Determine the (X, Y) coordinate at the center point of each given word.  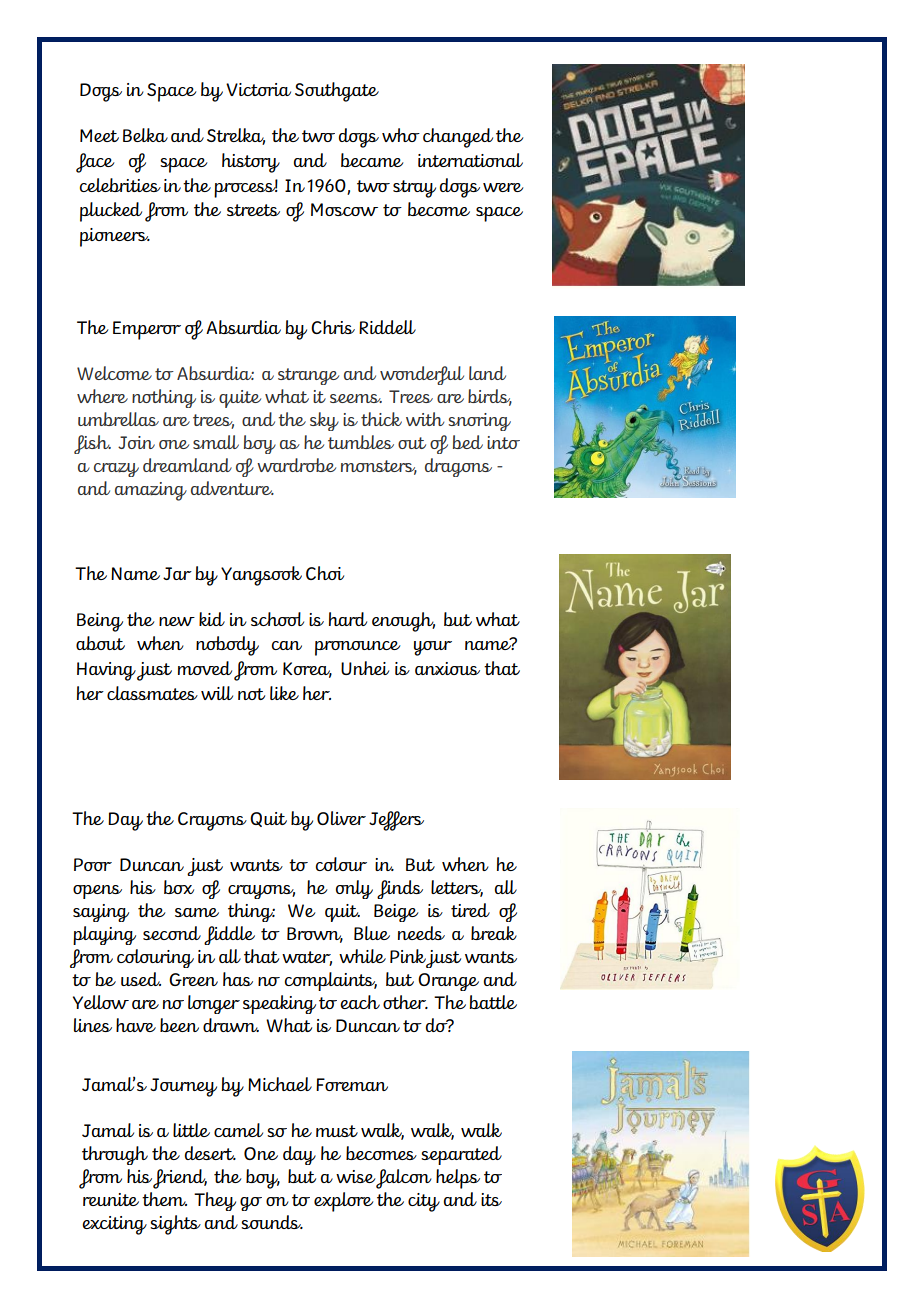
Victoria (258, 89)
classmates (152, 693)
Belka (145, 135)
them (164, 1199)
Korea (307, 670)
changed (458, 138)
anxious (447, 668)
